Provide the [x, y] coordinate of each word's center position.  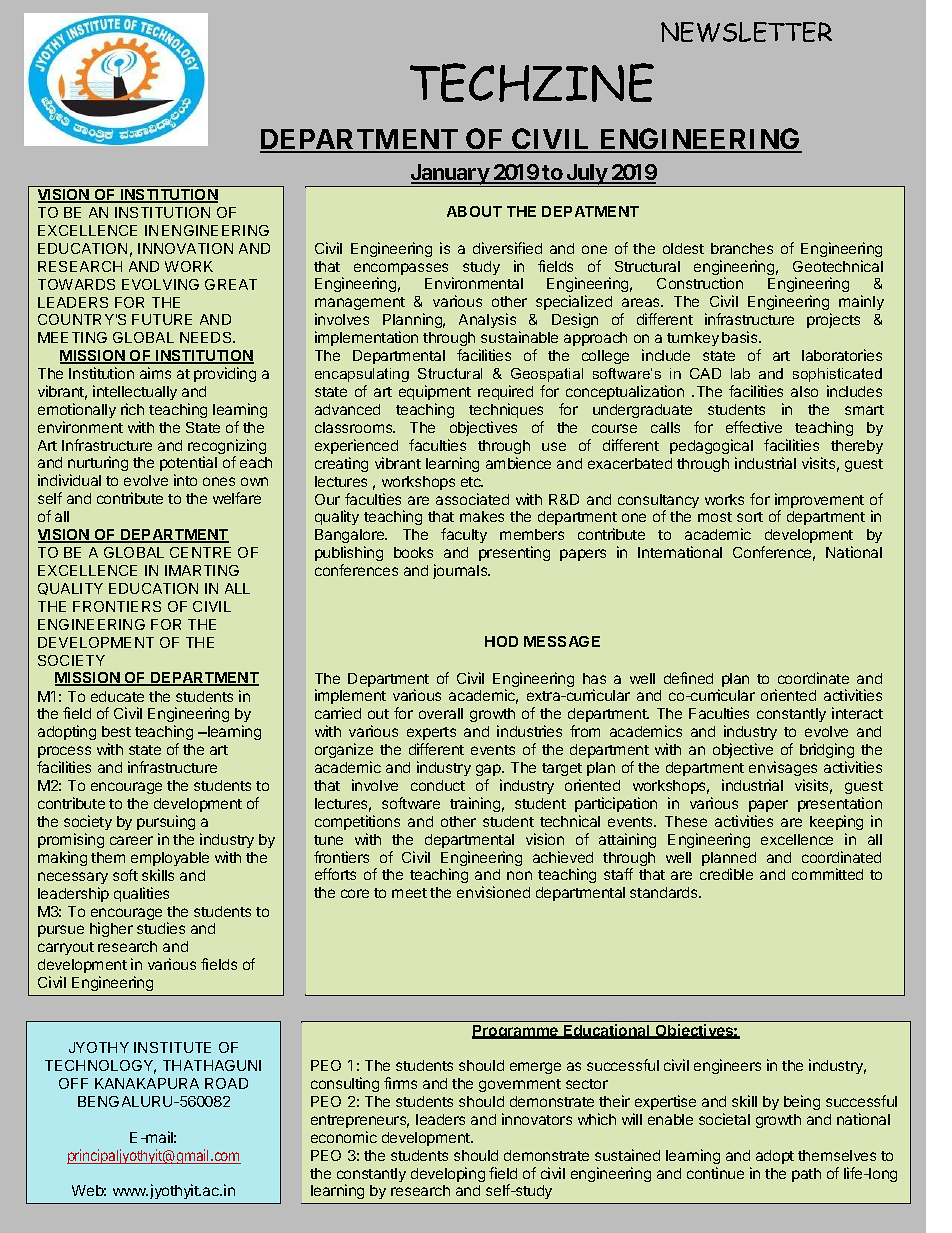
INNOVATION [185, 248]
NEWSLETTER [746, 32]
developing [448, 1174]
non [519, 875]
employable [170, 859]
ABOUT [474, 211]
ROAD [226, 1083]
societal [724, 1119]
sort [750, 517]
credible [726, 874]
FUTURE [162, 319]
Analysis [487, 320]
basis [741, 337]
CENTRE [200, 552]
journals [461, 571]
